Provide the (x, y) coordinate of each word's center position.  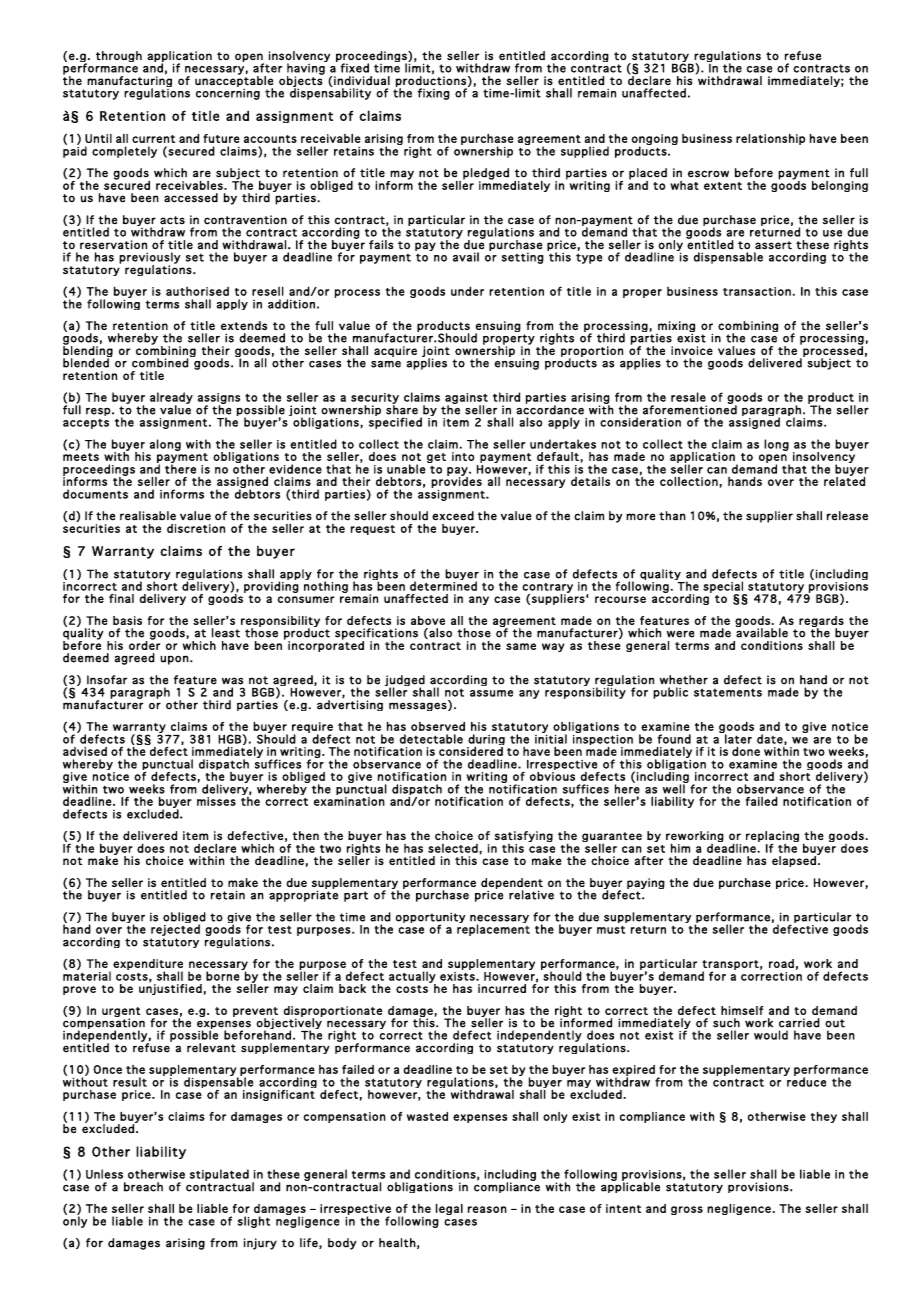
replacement (493, 929)
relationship (770, 139)
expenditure (148, 965)
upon (175, 660)
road (781, 963)
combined (160, 363)
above (428, 620)
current (153, 139)
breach (143, 1187)
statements (728, 692)
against (466, 399)
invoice (692, 350)
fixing (434, 94)
